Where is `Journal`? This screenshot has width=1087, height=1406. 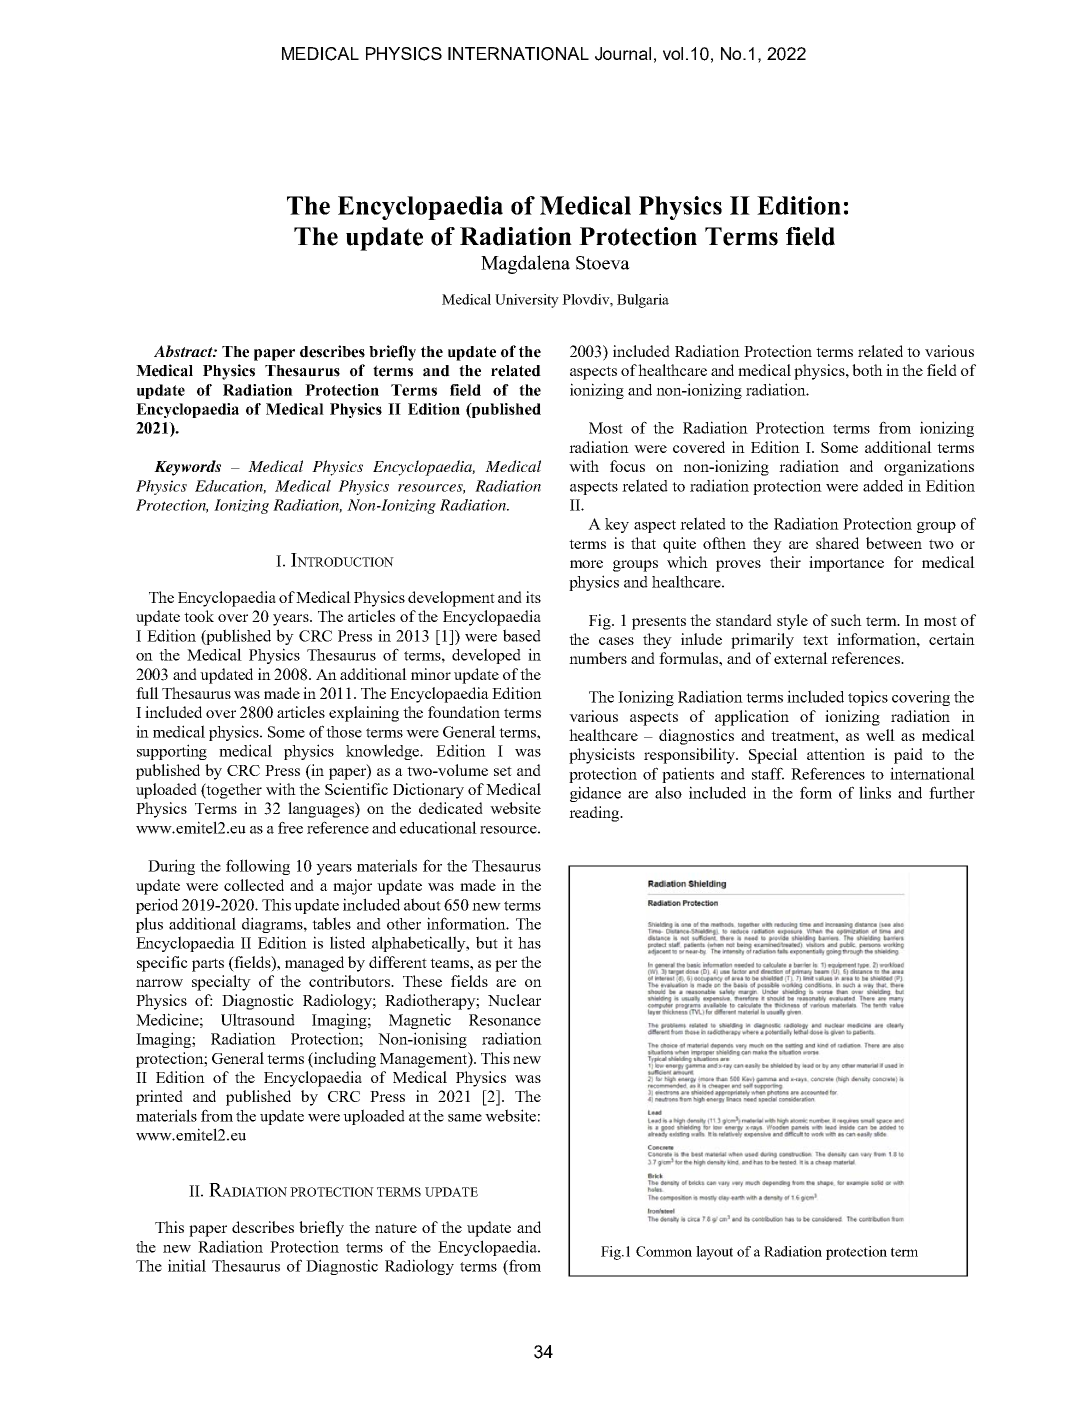 Journal is located at coordinates (623, 54).
